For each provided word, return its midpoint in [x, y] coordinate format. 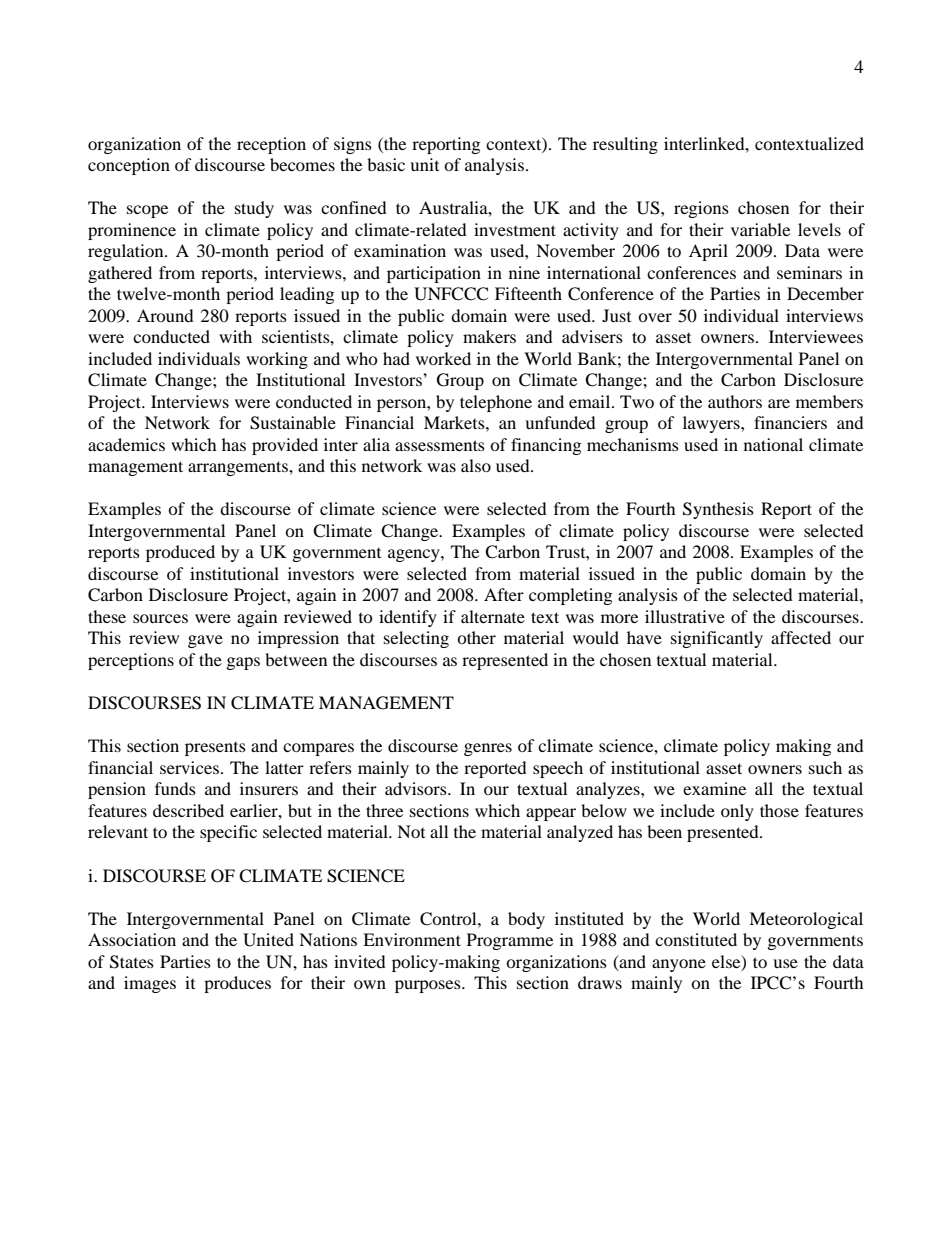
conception [129, 166]
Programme [510, 941]
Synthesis [718, 510]
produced [180, 553]
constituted [696, 939]
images [150, 984]
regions [701, 209]
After [504, 594]
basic [386, 164]
